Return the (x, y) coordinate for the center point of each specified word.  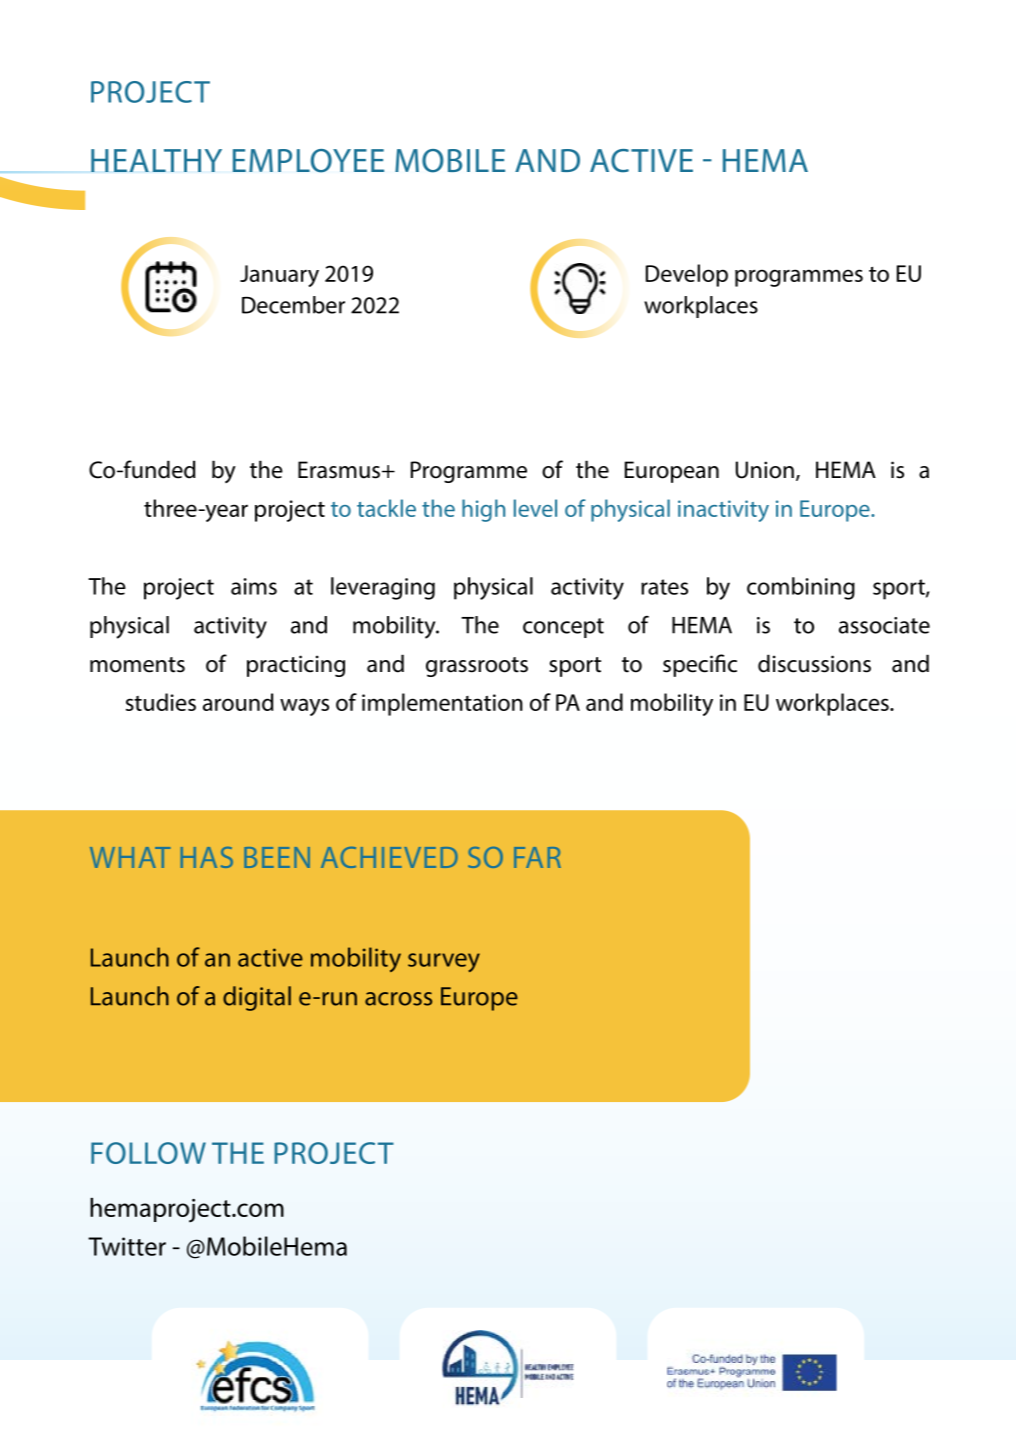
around (238, 702)
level (535, 508)
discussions (814, 663)
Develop (687, 275)
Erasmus (340, 470)
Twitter (127, 1246)
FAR (537, 857)
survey (444, 962)
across (398, 999)
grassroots (477, 667)
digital (257, 998)
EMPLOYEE (308, 161)
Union (765, 470)
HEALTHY (156, 160)
